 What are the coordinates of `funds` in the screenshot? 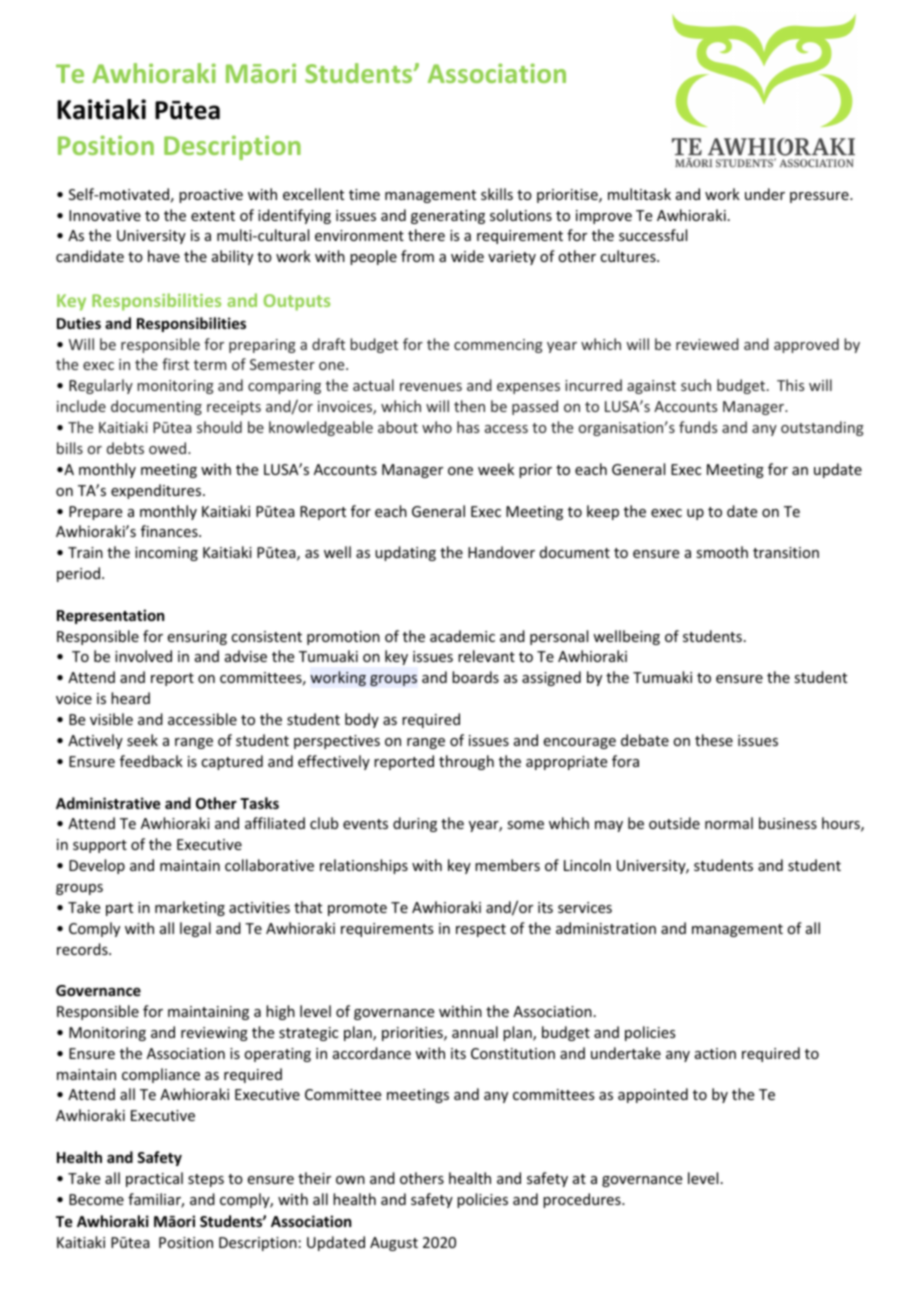 It's located at (698, 427).
